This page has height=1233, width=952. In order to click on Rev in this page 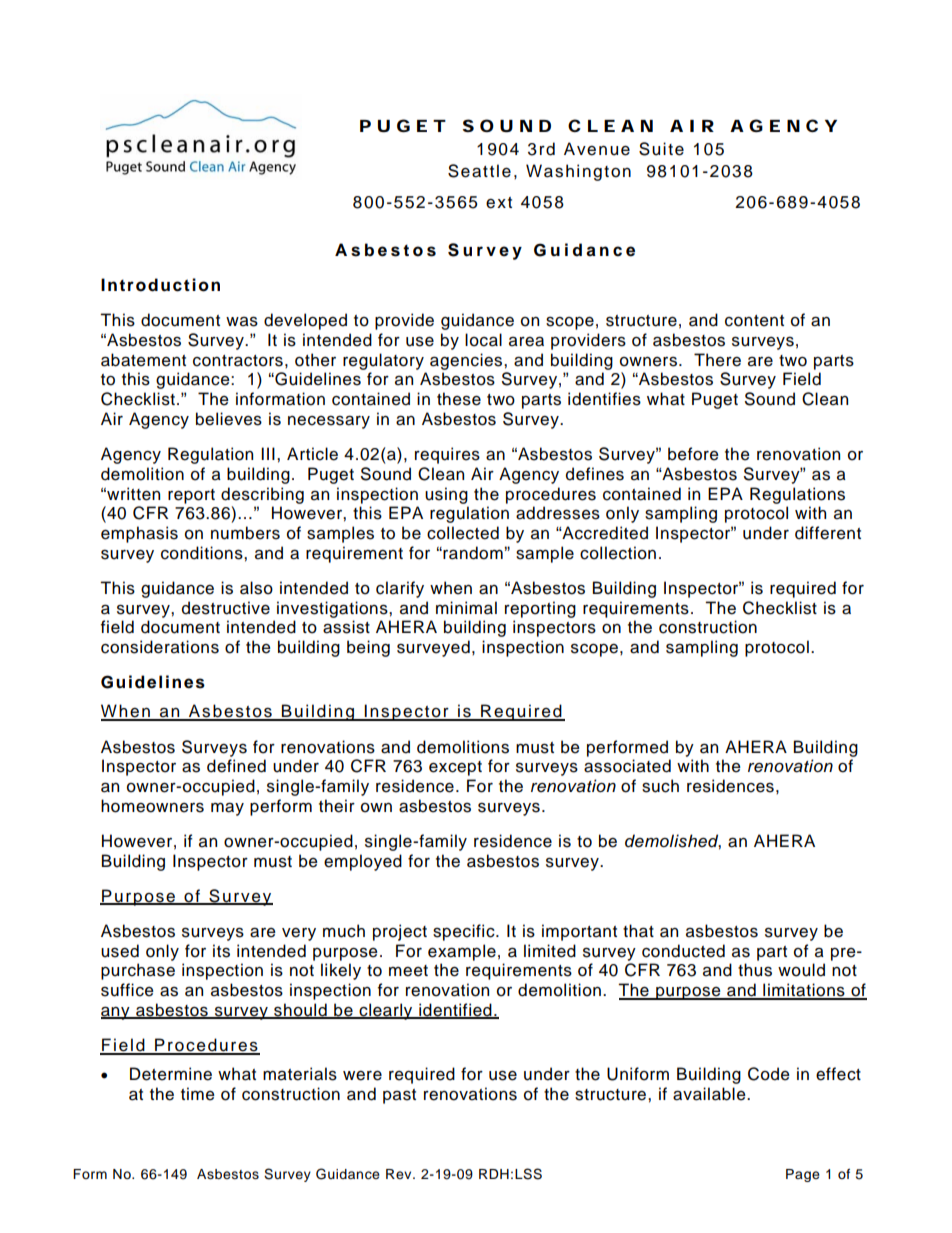, I will do `click(400, 1174)`.
